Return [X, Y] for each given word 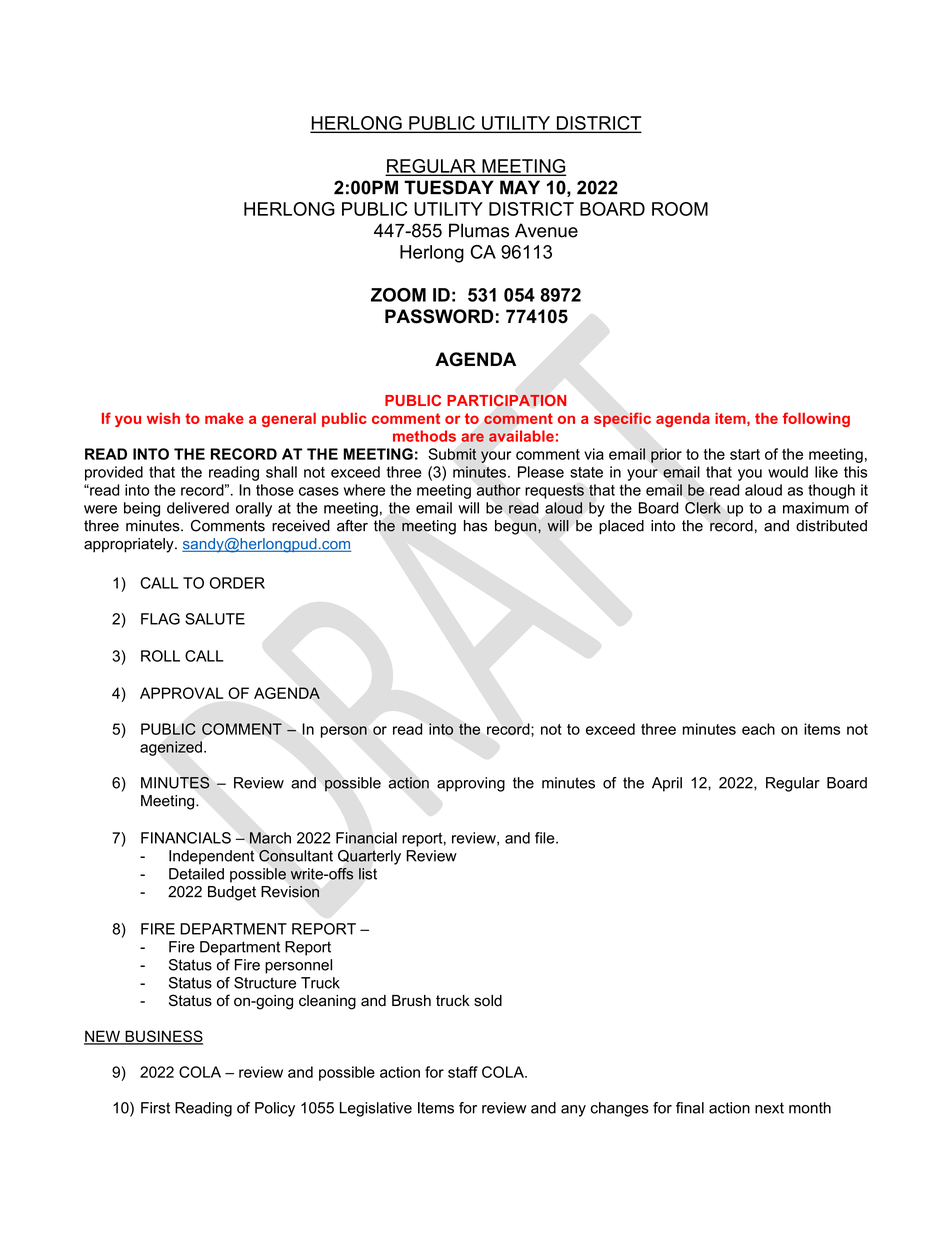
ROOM [680, 209]
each [758, 729]
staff [463, 1072]
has [475, 526]
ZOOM [398, 295]
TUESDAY [449, 187]
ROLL [160, 656]
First [155, 1108]
